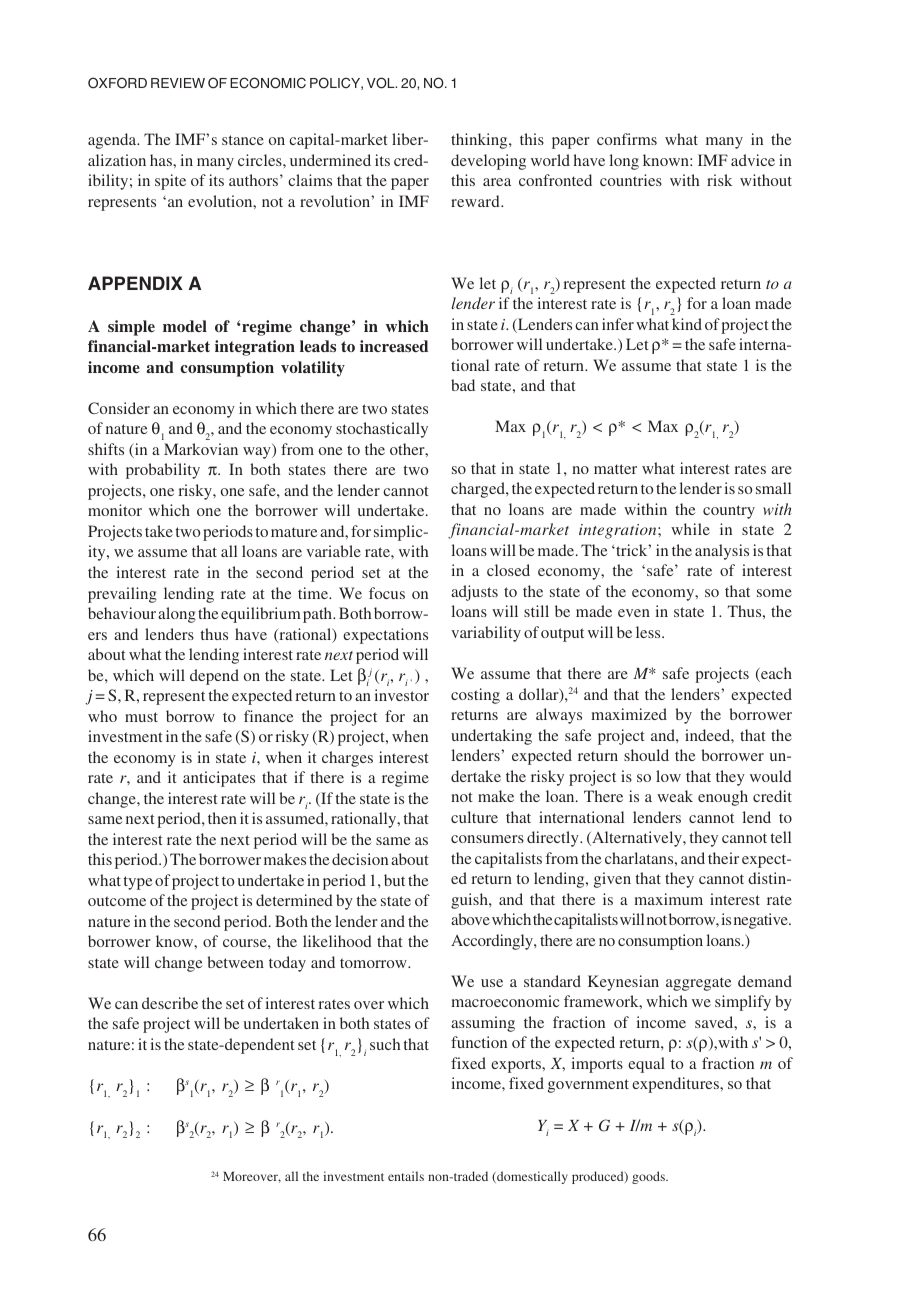  What do you see at coordinates (122, 613) in the image?
I see `behaviour` at bounding box center [122, 613].
